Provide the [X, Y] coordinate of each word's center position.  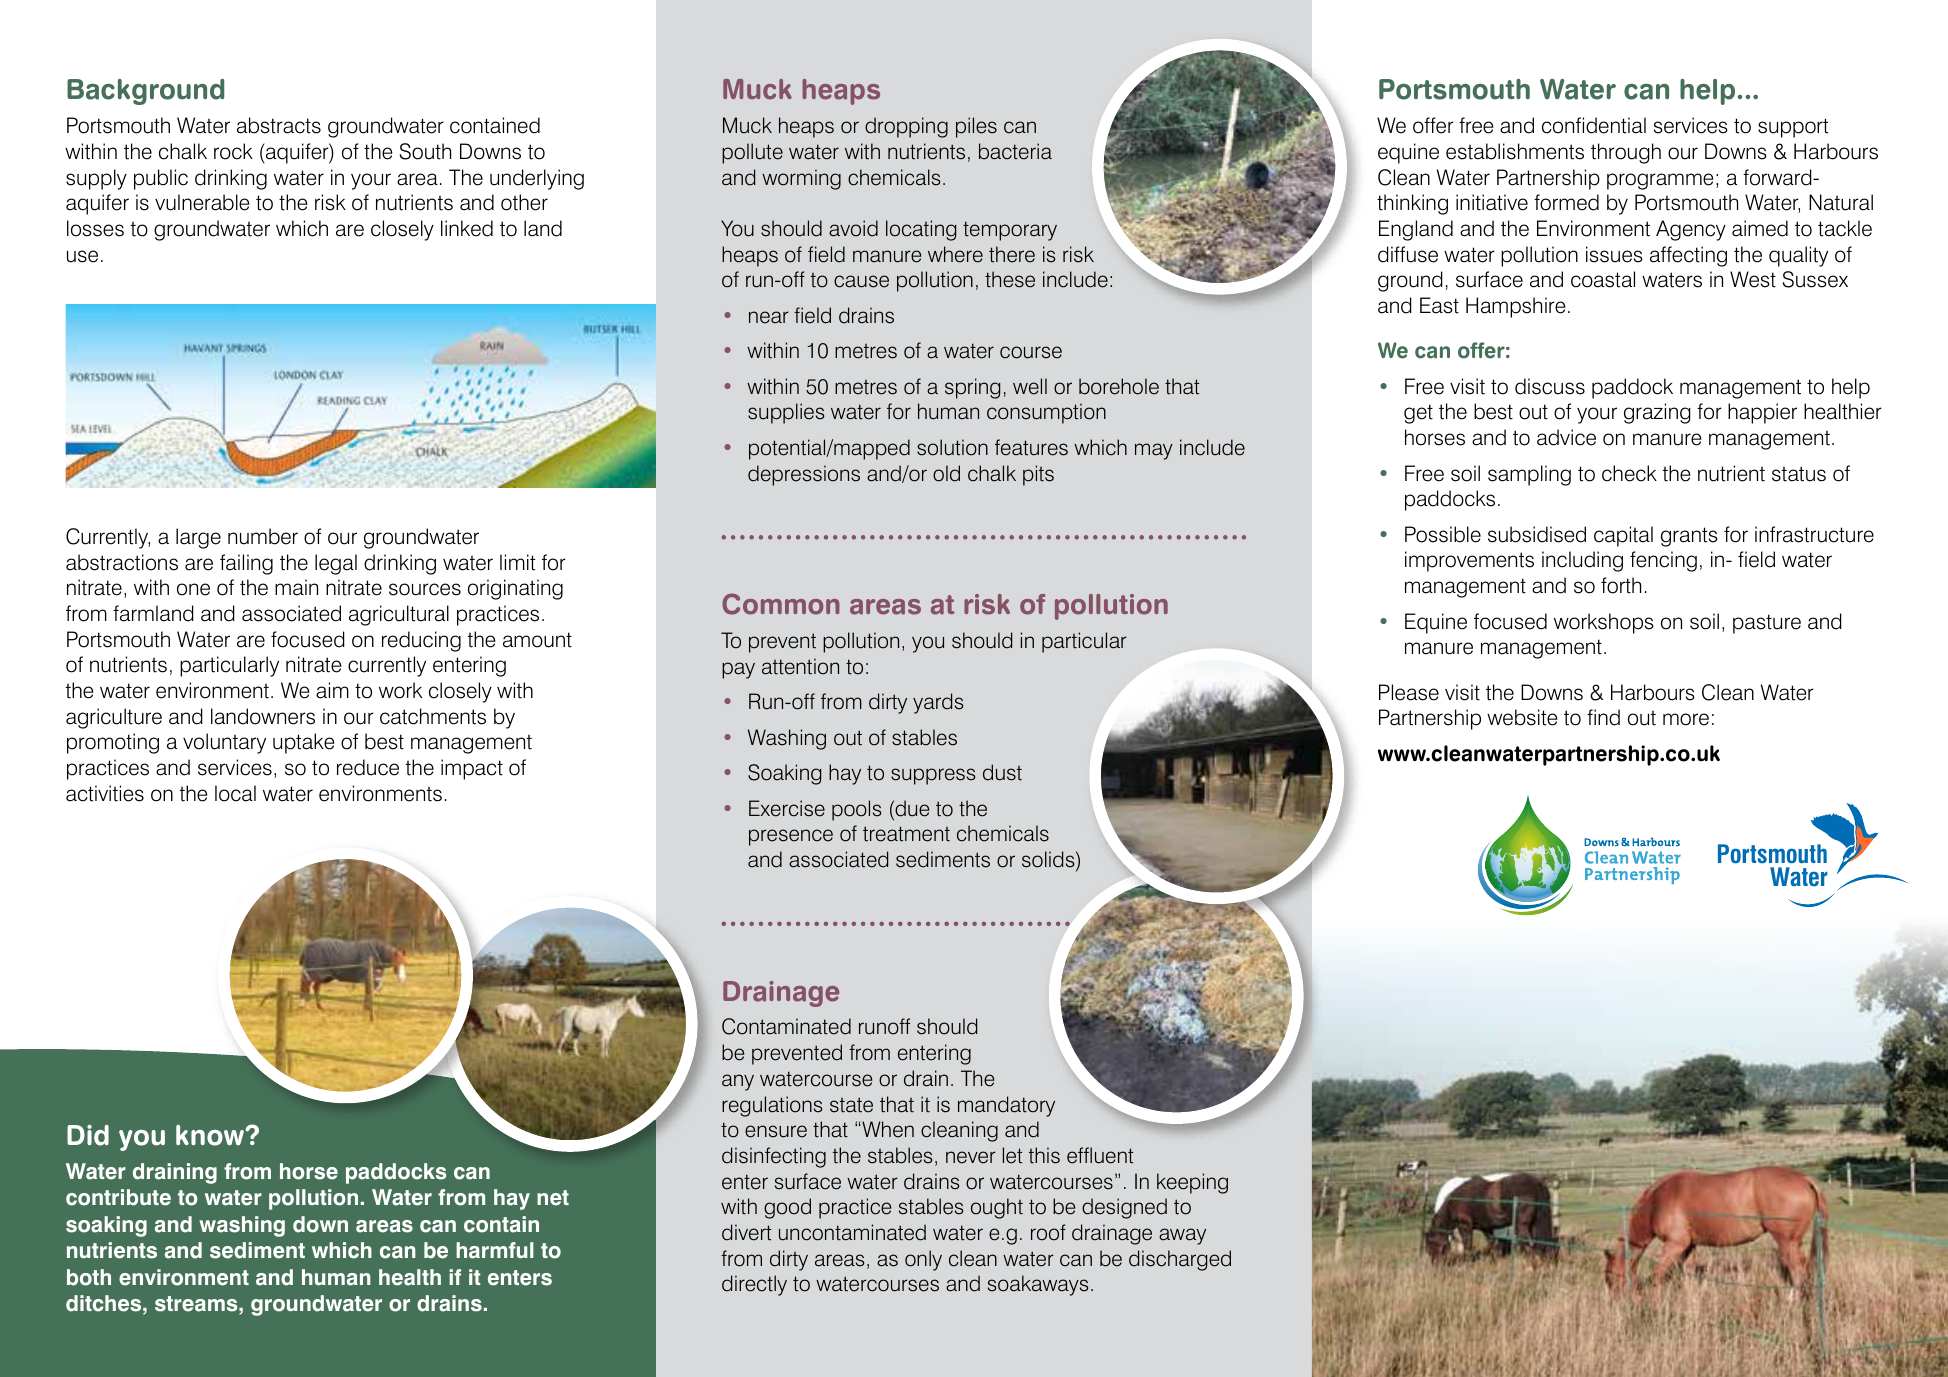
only [923, 1260]
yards [938, 703]
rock [233, 151]
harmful [495, 1250]
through [1626, 153]
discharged [1180, 1260]
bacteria [1015, 151]
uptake [304, 743]
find [1603, 717]
